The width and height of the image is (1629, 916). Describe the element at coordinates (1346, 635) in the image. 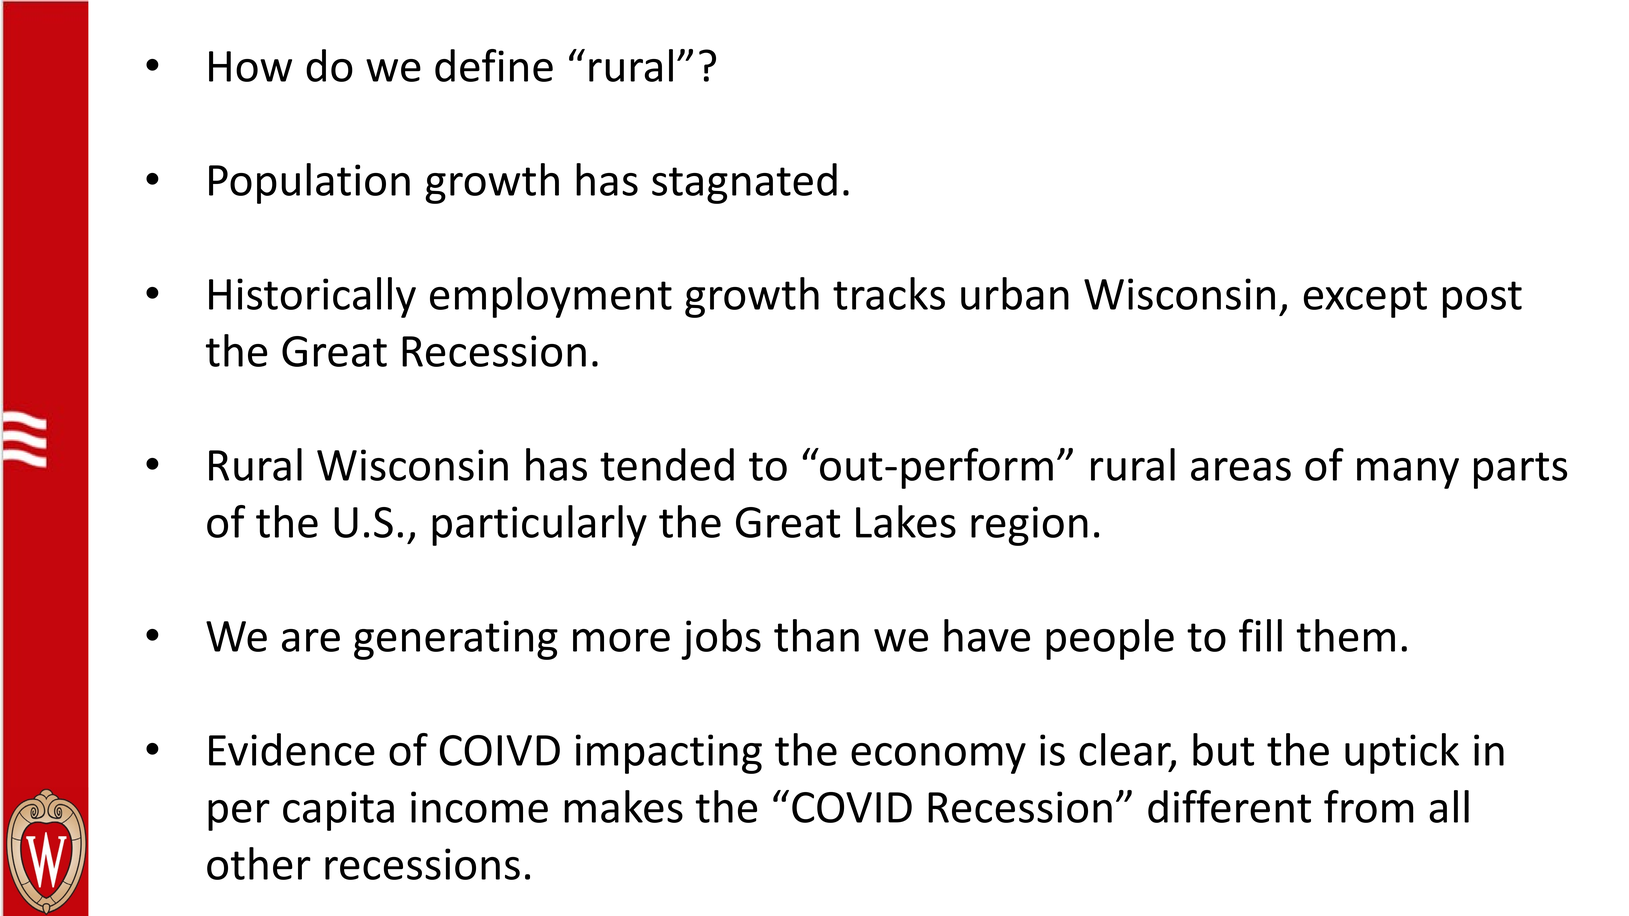

I see `them` at that location.
